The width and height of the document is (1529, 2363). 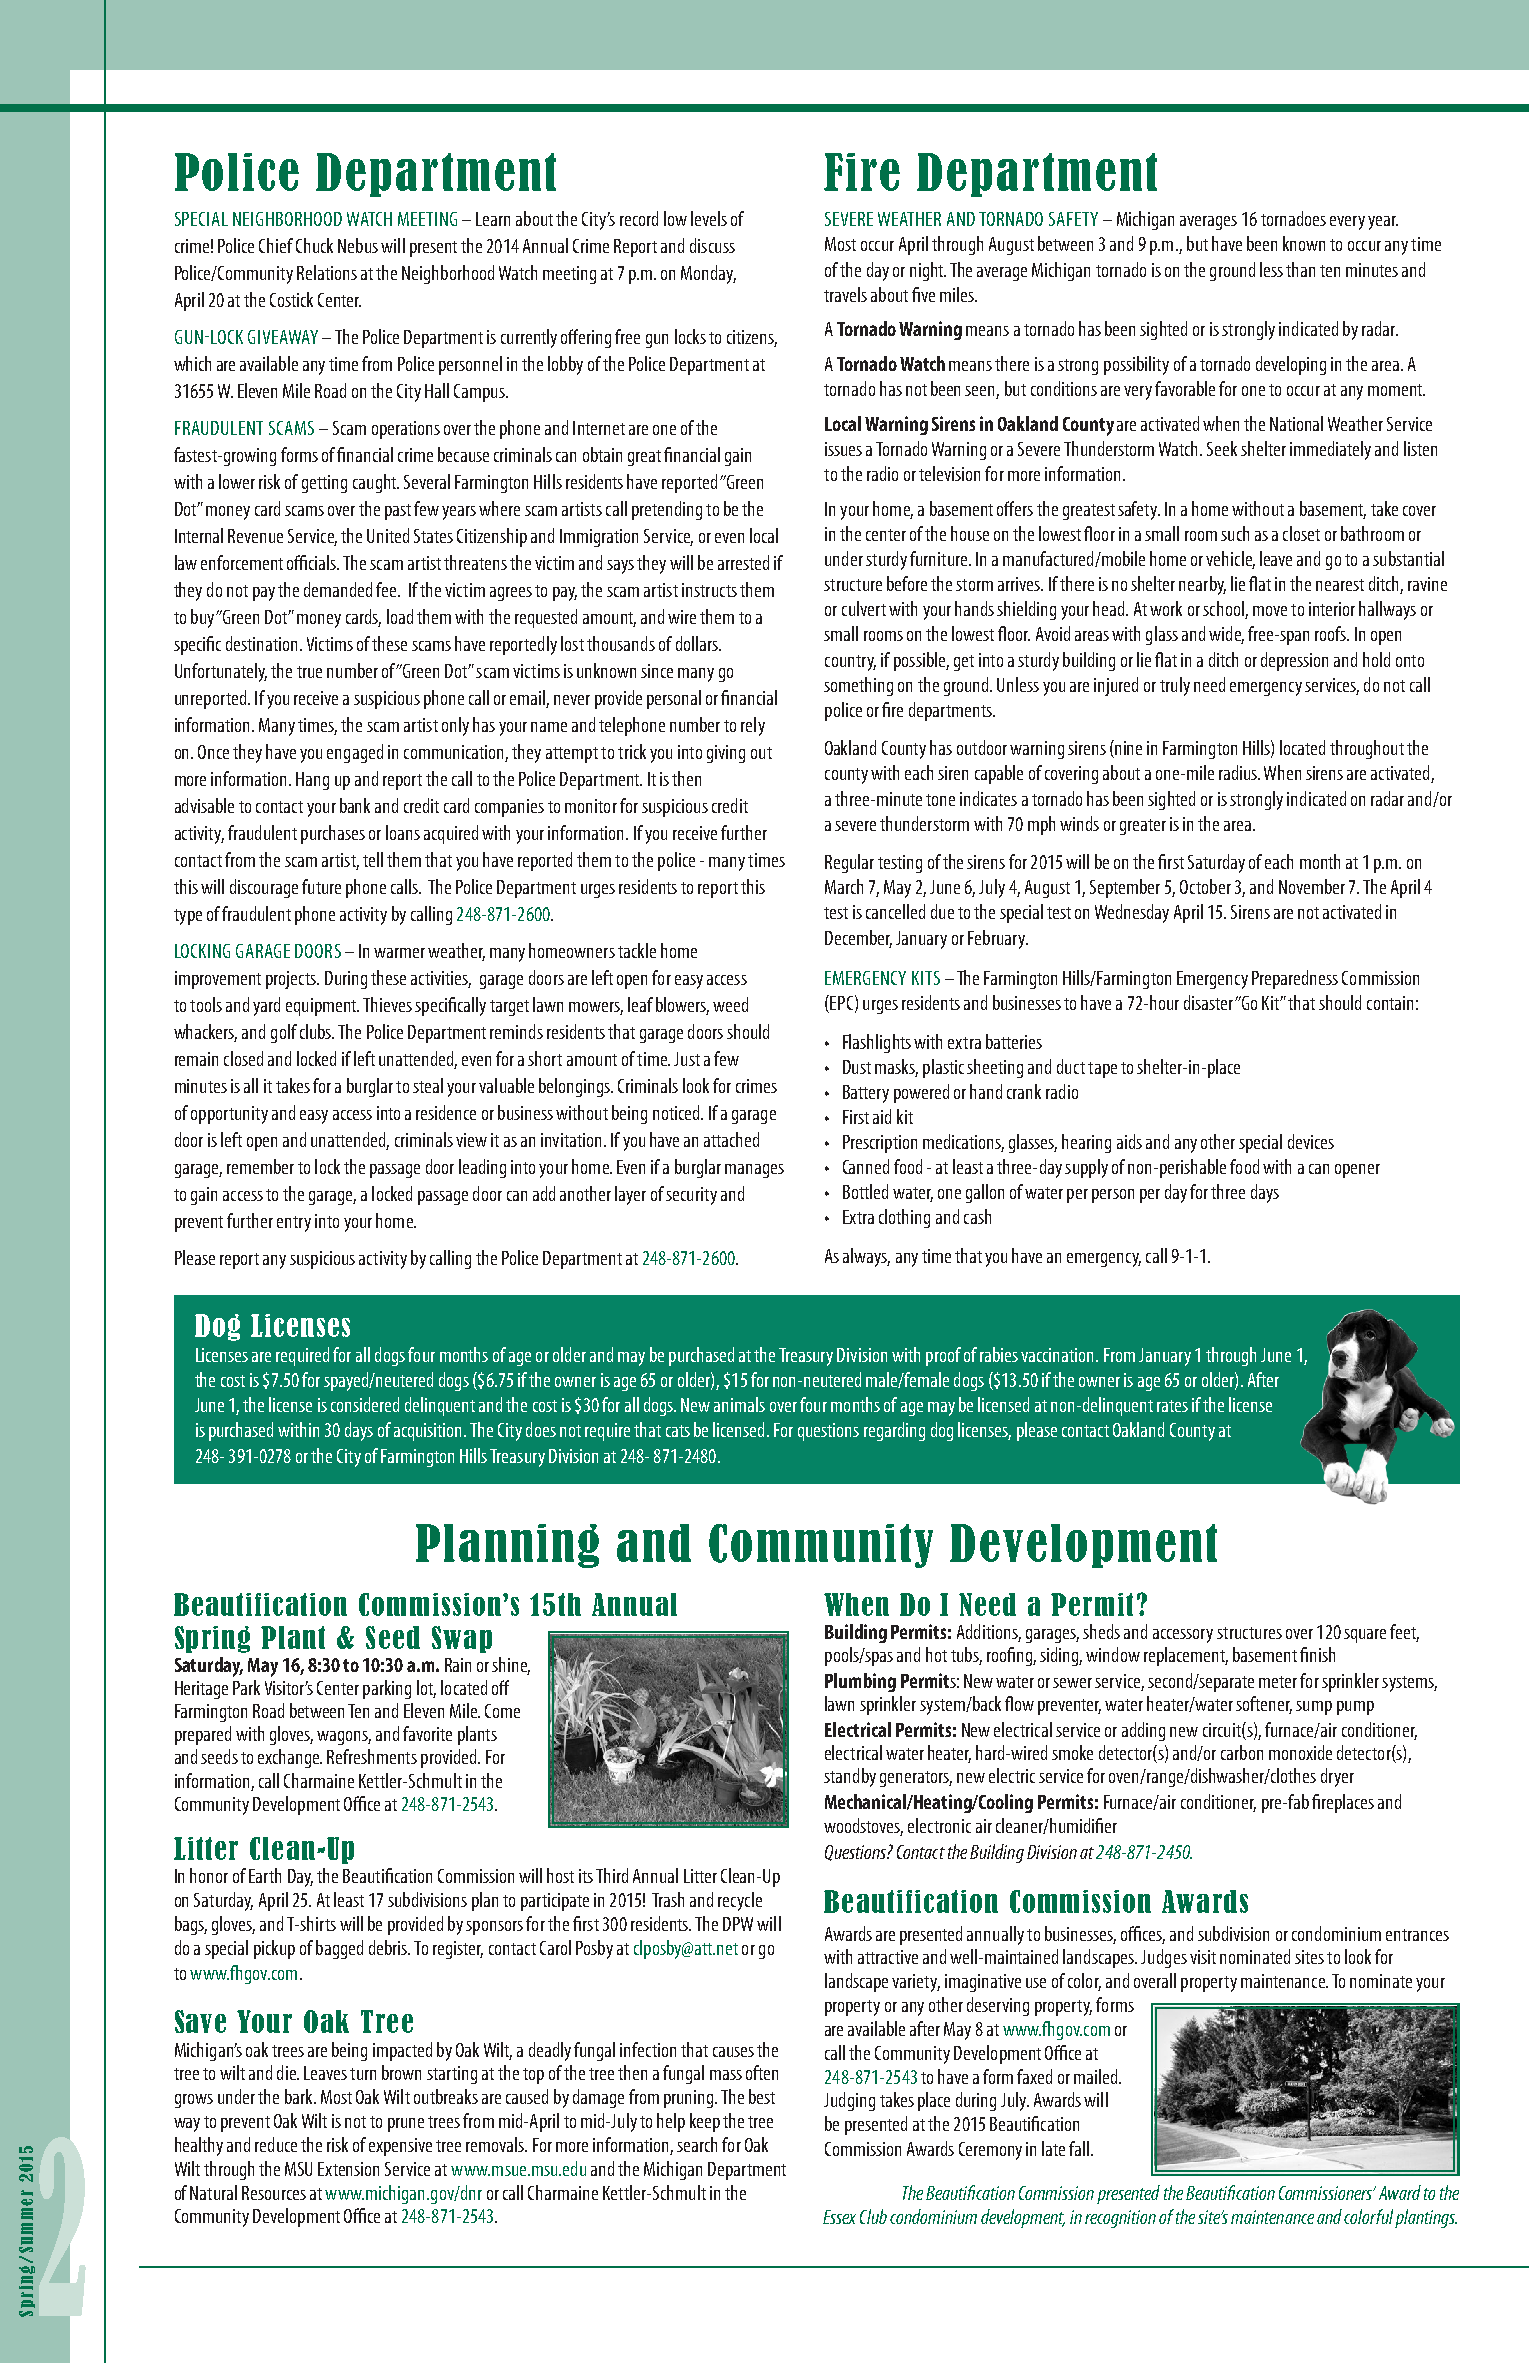 What do you see at coordinates (1365, 1636) in the document?
I see `square` at bounding box center [1365, 1636].
